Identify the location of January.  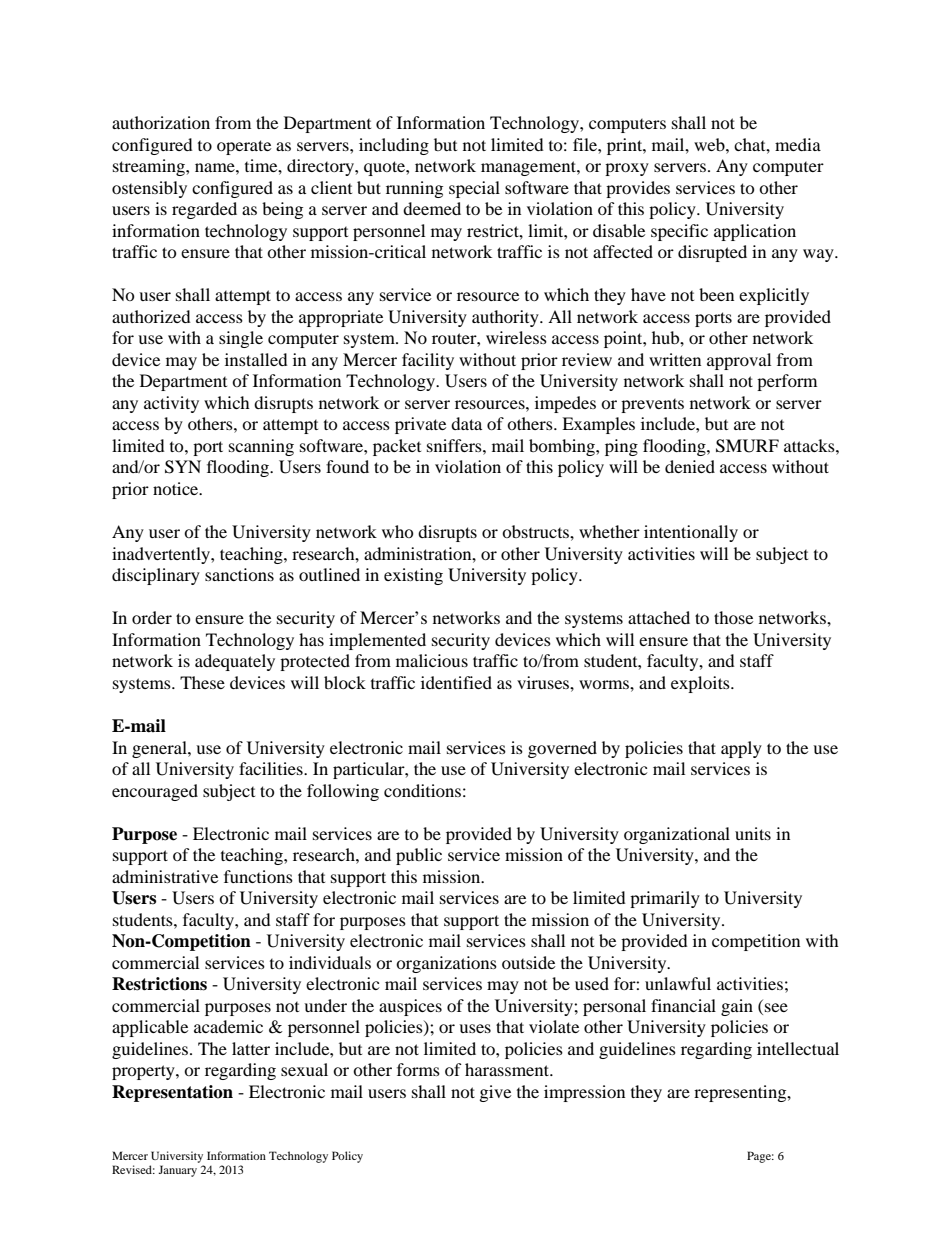
(177, 1171).
